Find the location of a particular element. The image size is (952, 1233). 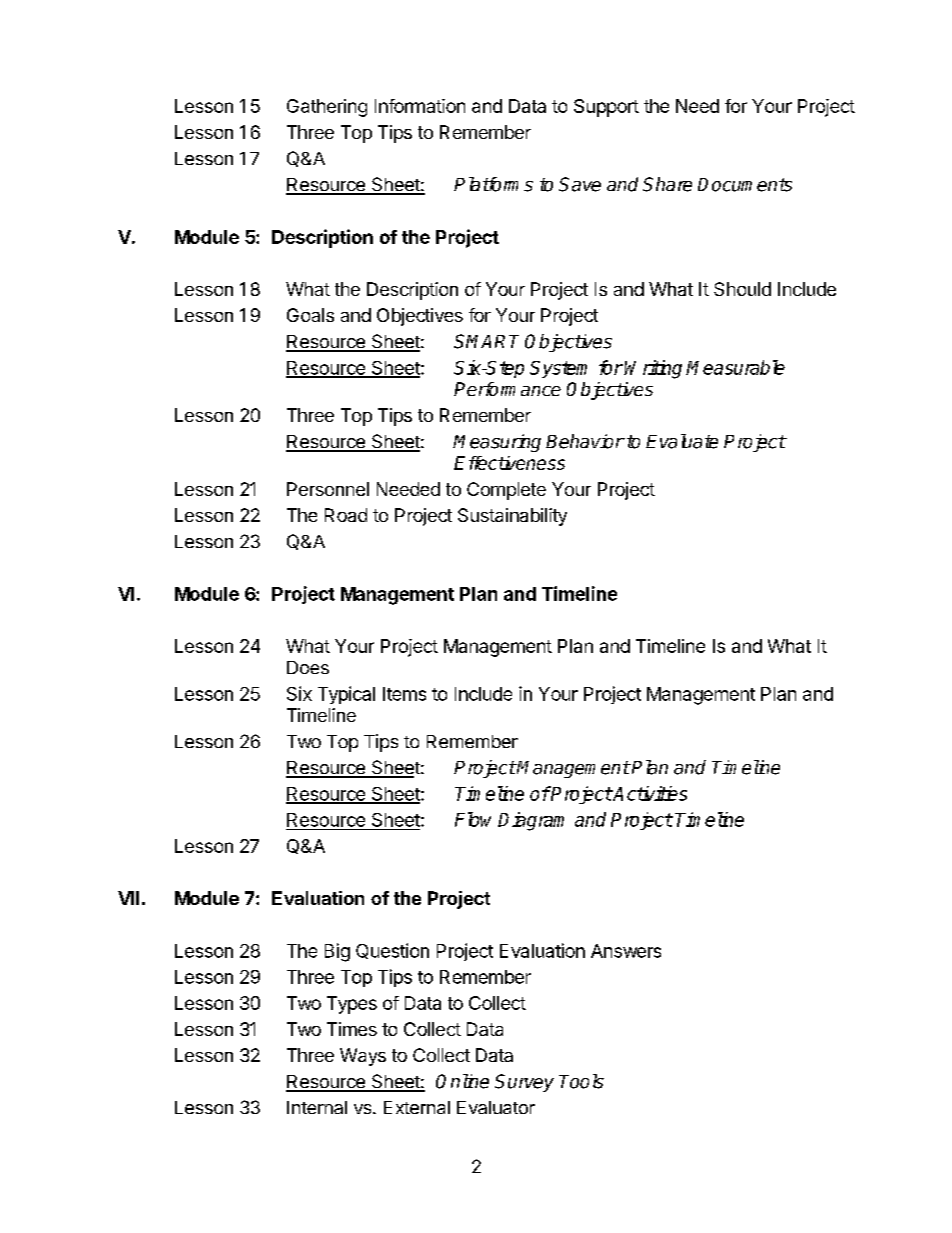

Share is located at coordinates (667, 184).
